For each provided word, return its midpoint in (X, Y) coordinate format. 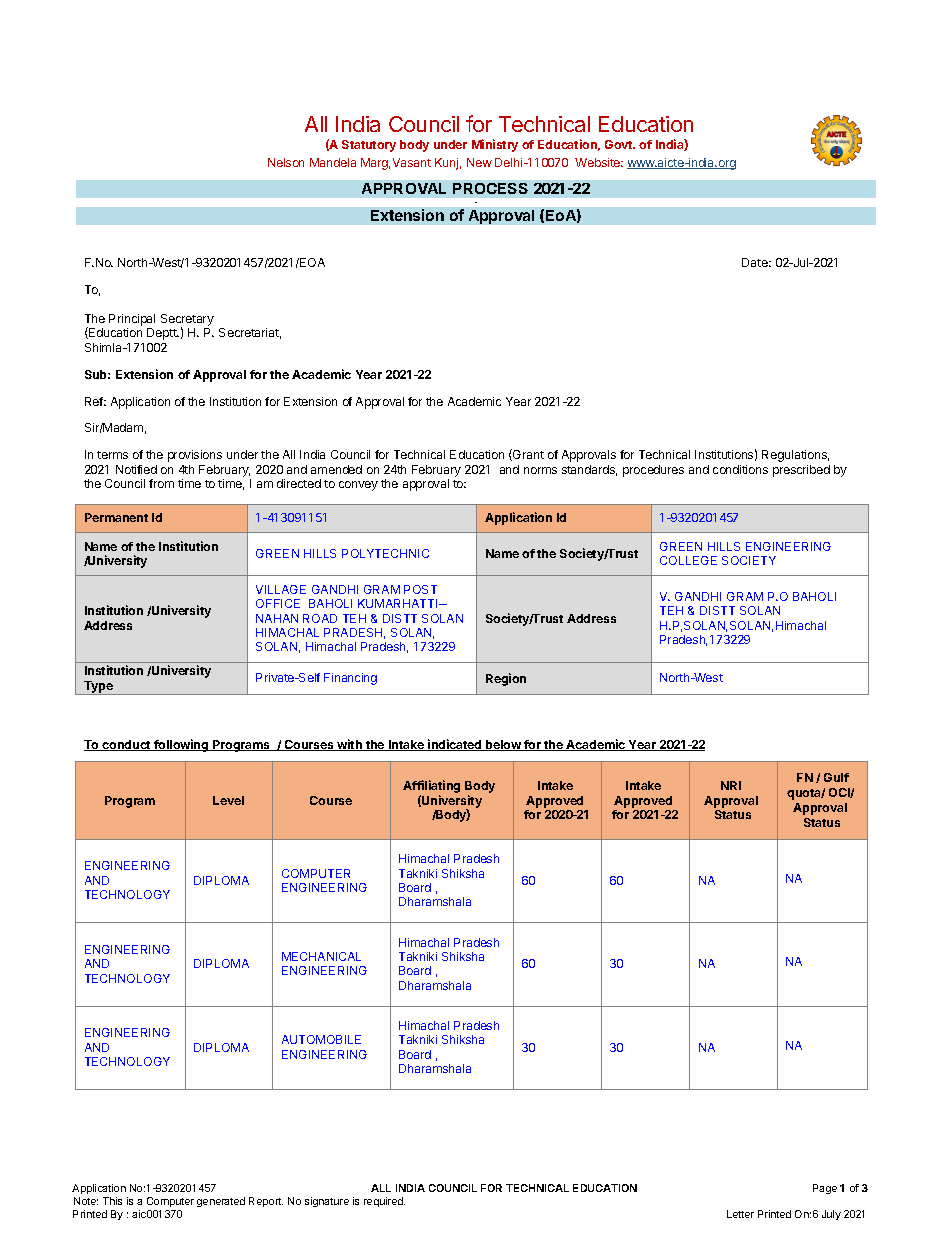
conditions (740, 469)
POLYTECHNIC (385, 553)
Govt (620, 144)
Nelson (286, 162)
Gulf (836, 777)
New (479, 162)
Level (228, 800)
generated (221, 1202)
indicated (455, 745)
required (384, 1202)
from (161, 483)
